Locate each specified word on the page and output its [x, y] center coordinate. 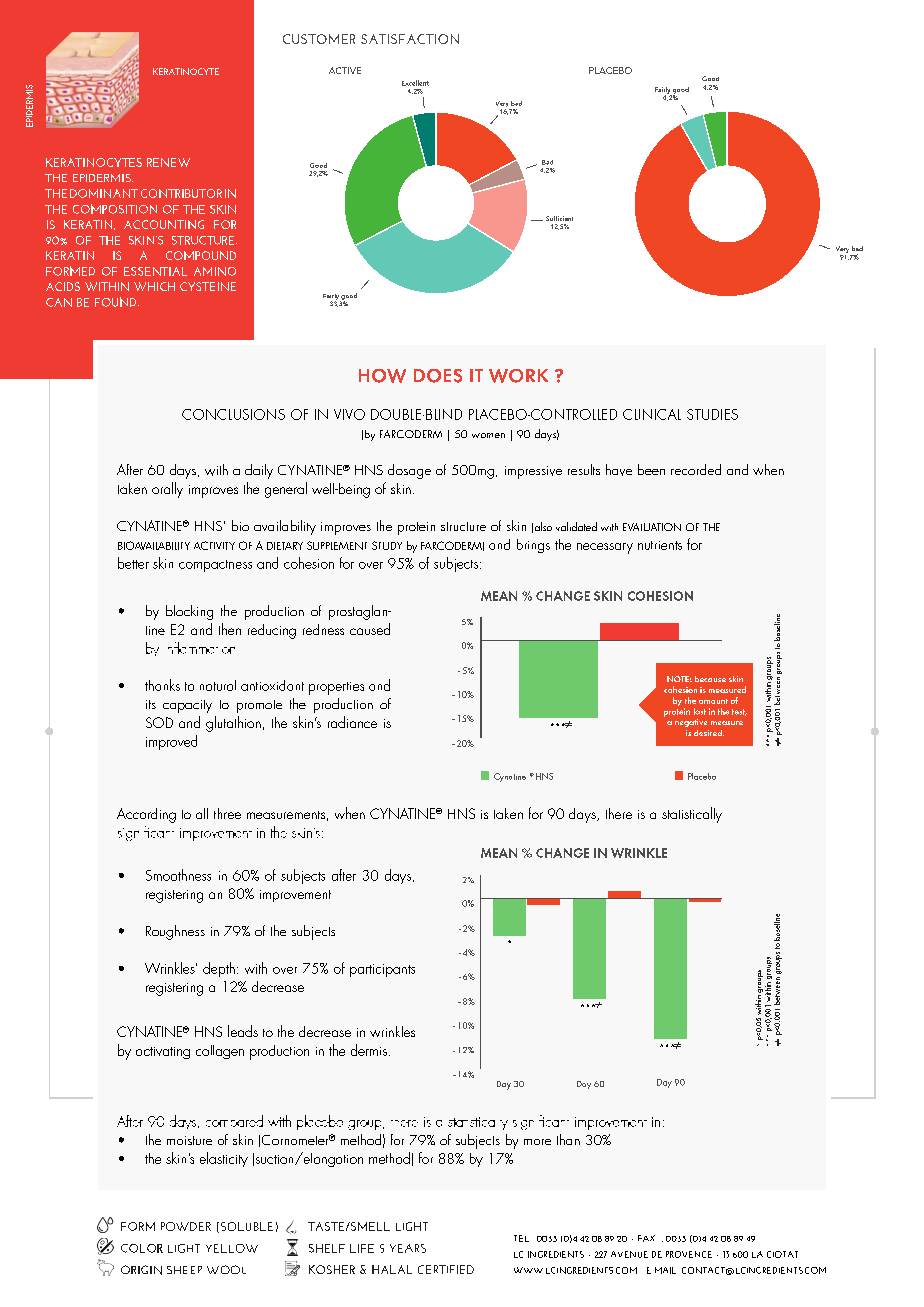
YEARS [408, 1248]
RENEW [168, 162]
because [710, 679]
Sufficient [559, 218]
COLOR [142, 1248]
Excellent [415, 83]
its [151, 704]
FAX [646, 1238]
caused [370, 629]
